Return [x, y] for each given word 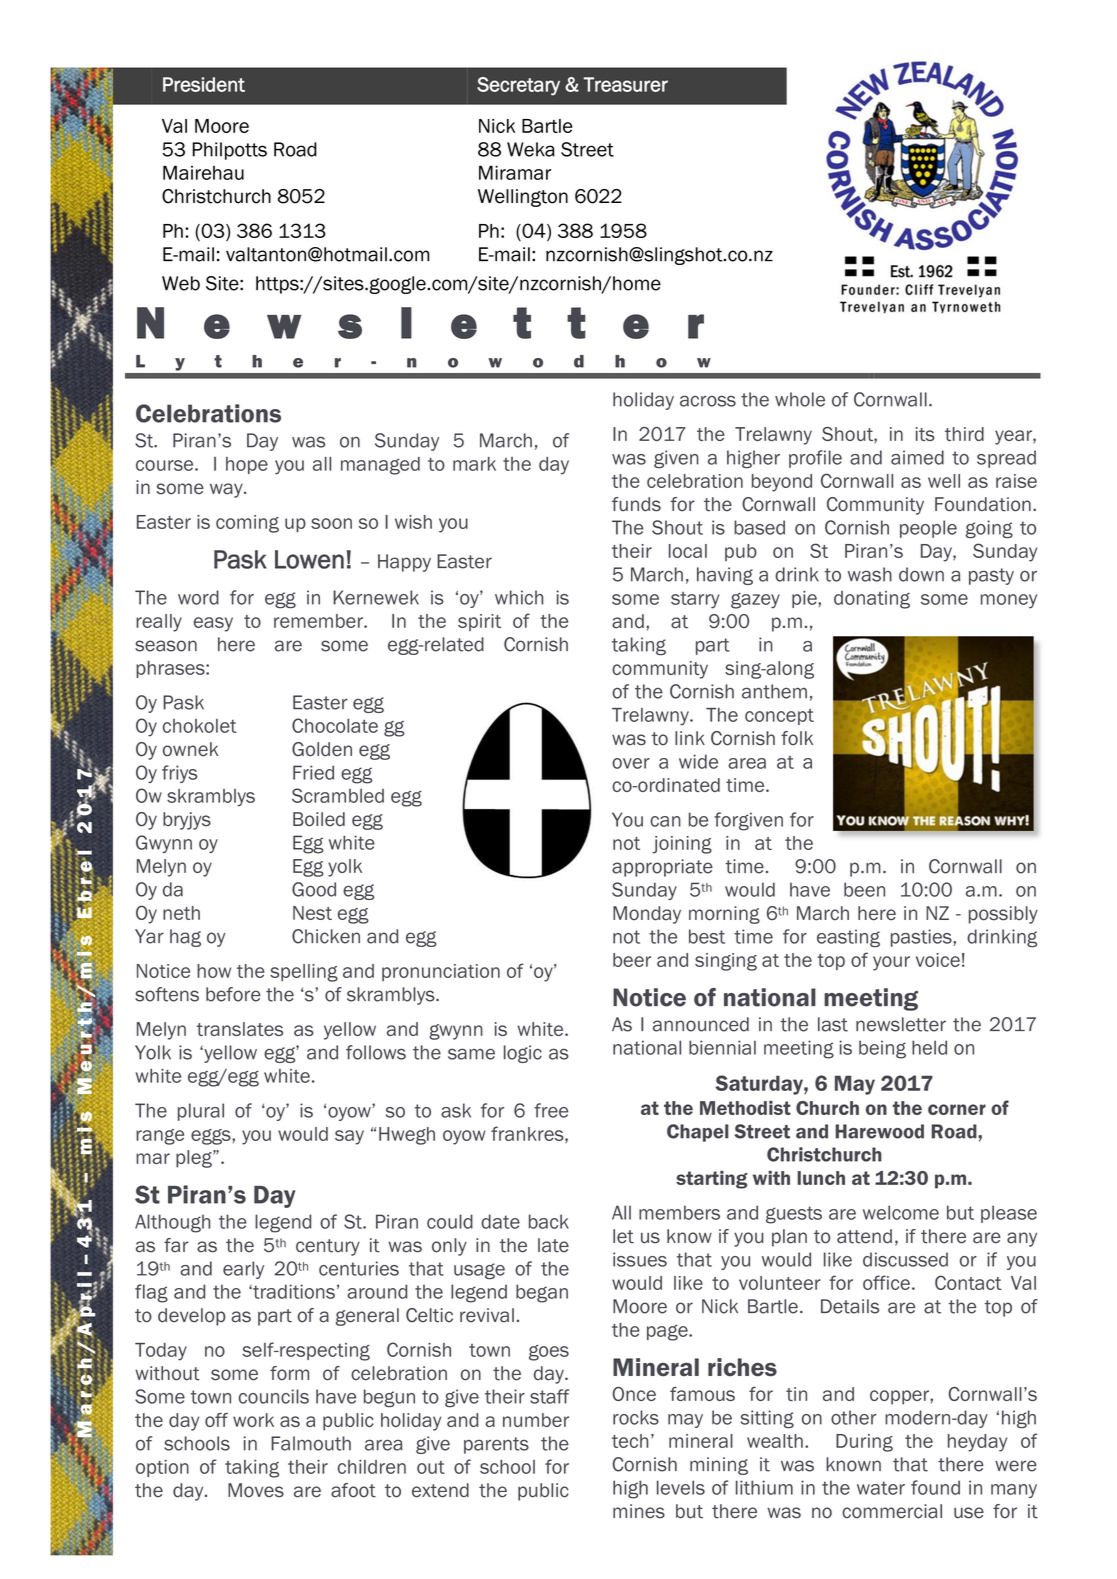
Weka [531, 149]
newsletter [901, 1024]
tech [630, 1441]
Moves [256, 1490]
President [204, 84]
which [519, 597]
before [233, 994]
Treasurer [626, 84]
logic [523, 1054]
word [198, 597]
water [881, 1488]
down [921, 574]
